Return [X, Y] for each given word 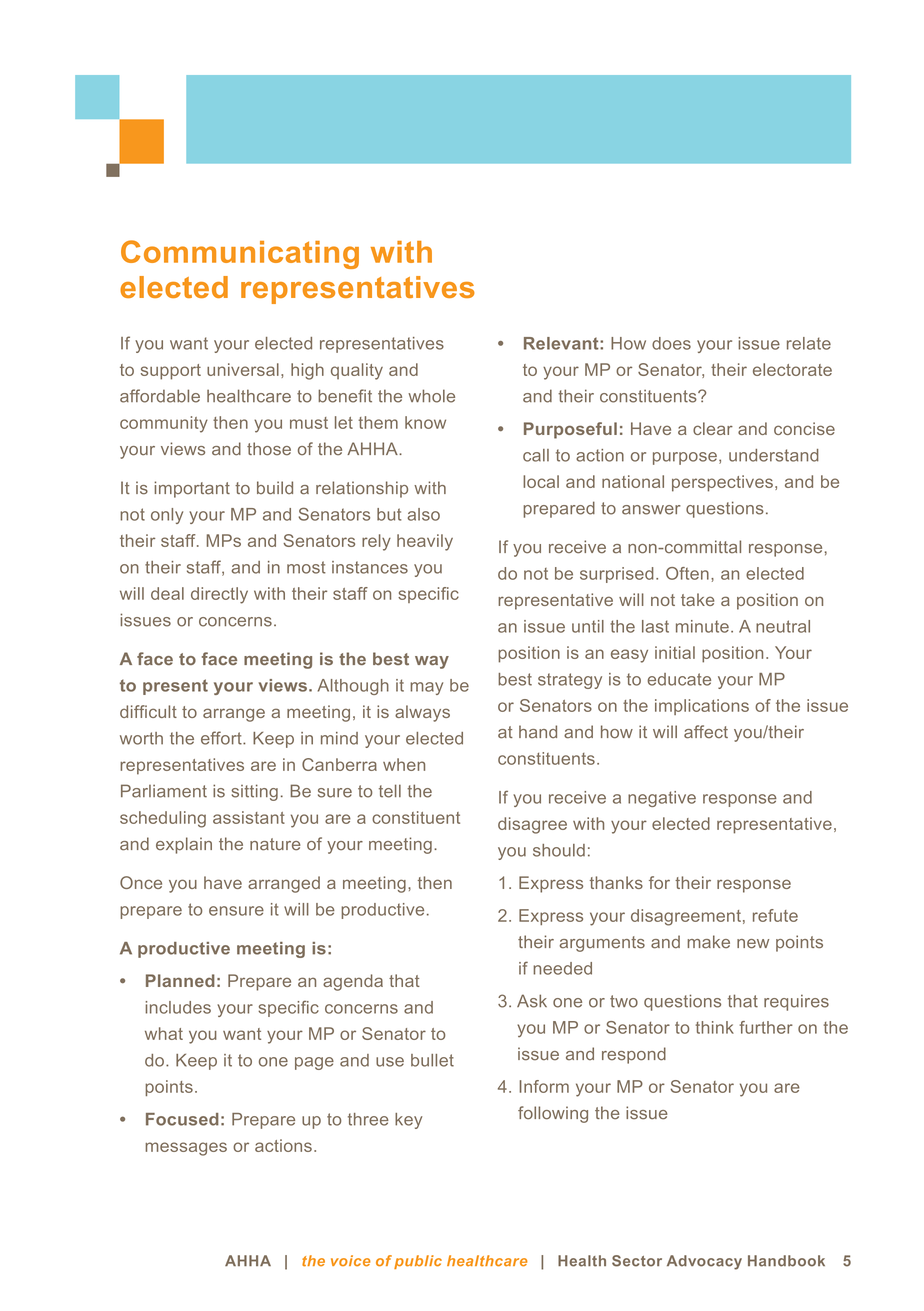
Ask [532, 1001]
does [671, 343]
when [404, 764]
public [418, 1262]
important [192, 489]
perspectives [722, 483]
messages [186, 1149]
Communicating [240, 254]
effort [222, 738]
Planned [180, 980]
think [715, 1027]
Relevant [562, 343]
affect [706, 732]
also [424, 514]
